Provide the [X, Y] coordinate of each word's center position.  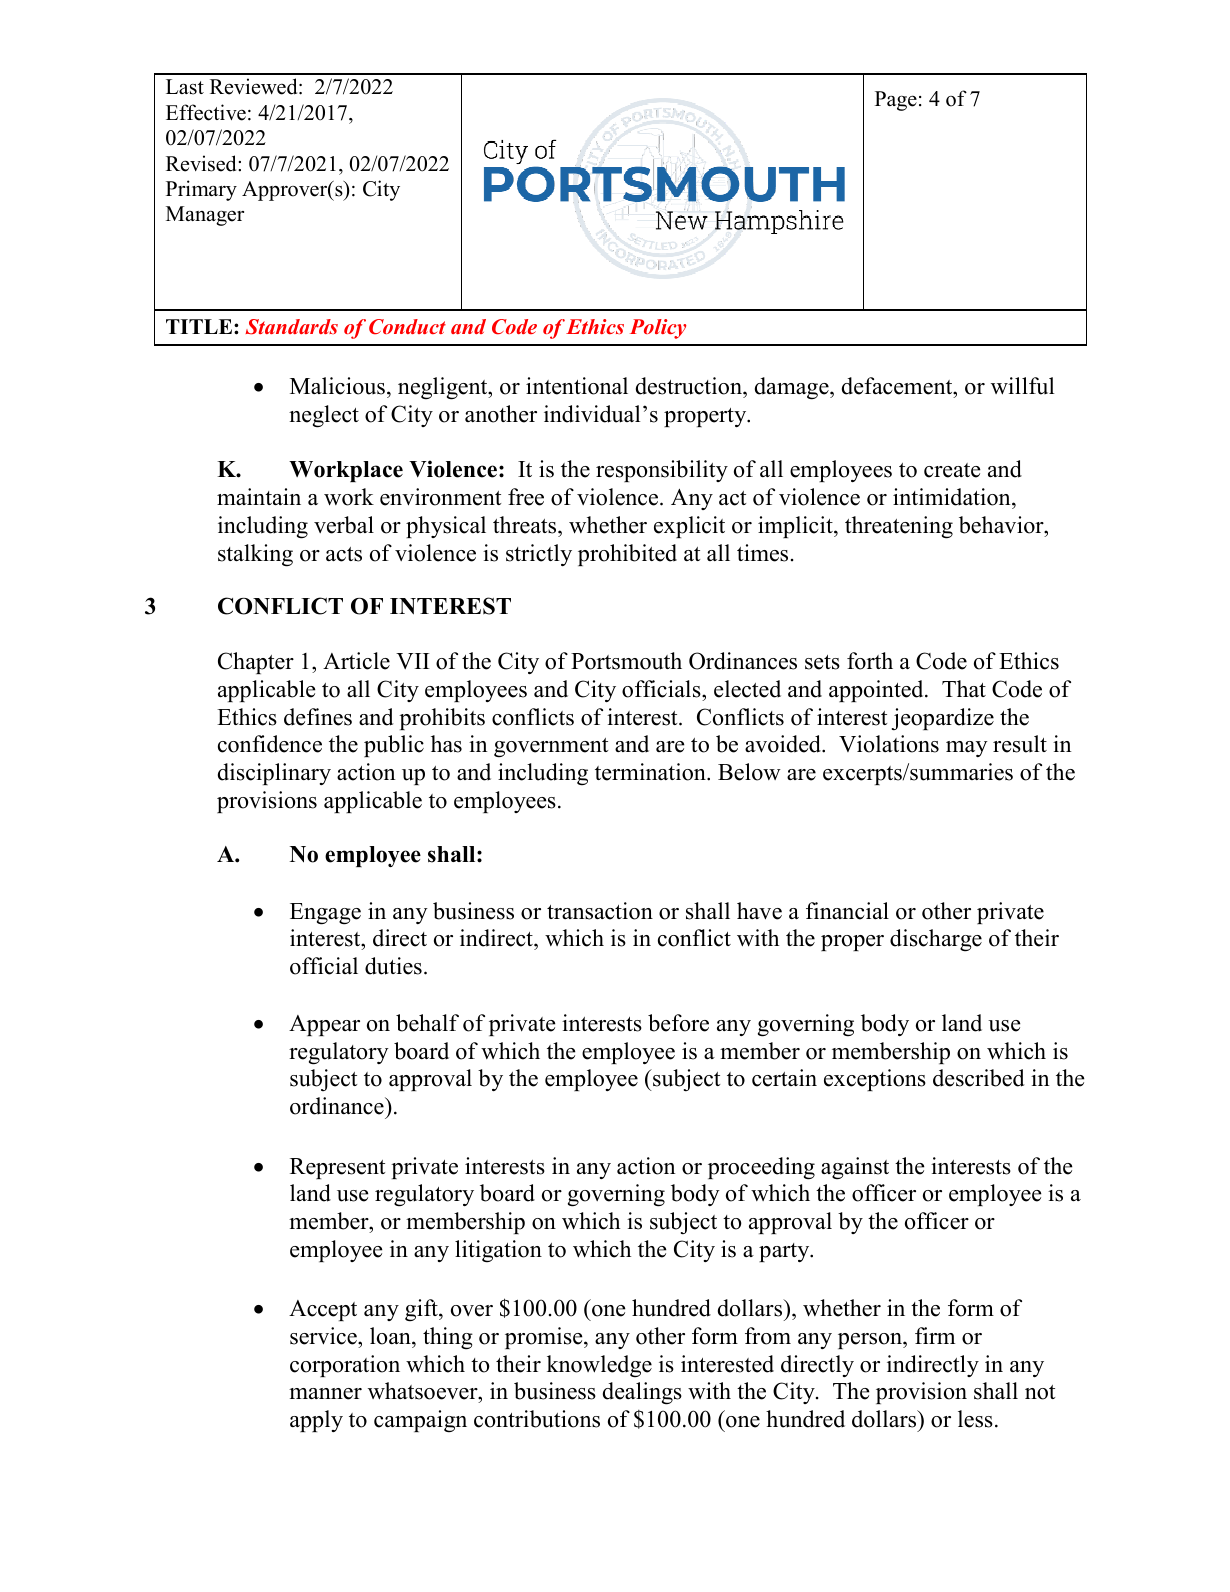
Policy [658, 329]
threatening [899, 527]
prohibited [627, 555]
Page [896, 101]
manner [325, 1394]
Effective [206, 112]
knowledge [599, 1366]
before [678, 1023]
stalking [255, 555]
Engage [325, 914]
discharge [936, 940]
